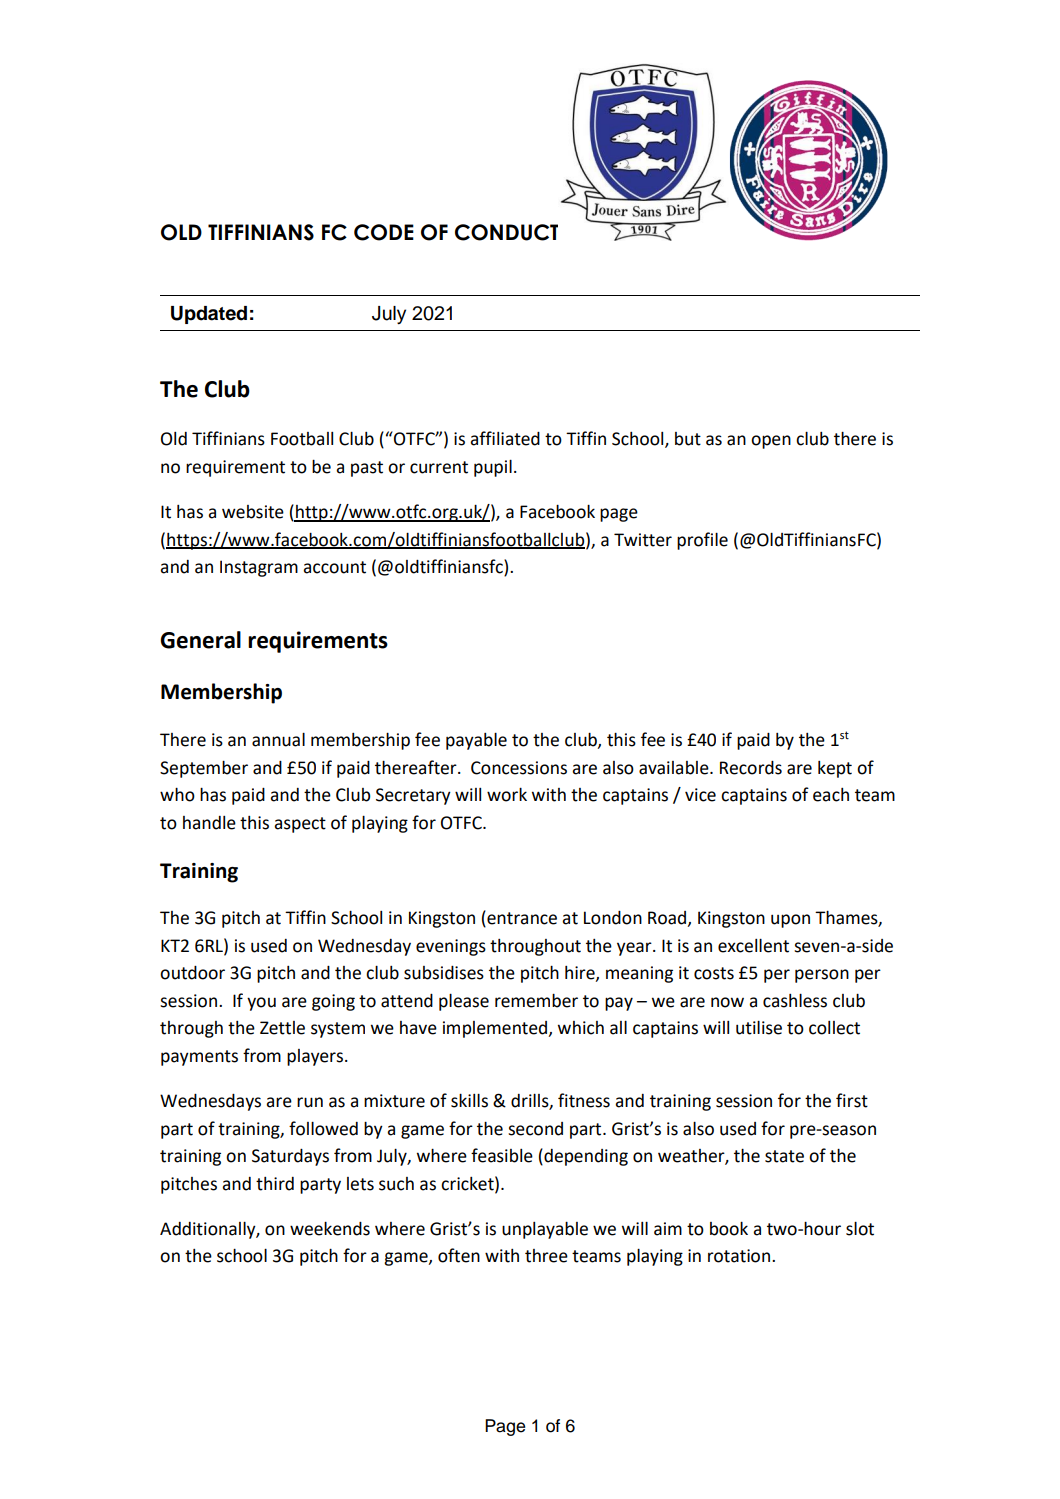  What do you see at coordinates (209, 315) in the screenshot?
I see `Updated` at bounding box center [209, 315].
